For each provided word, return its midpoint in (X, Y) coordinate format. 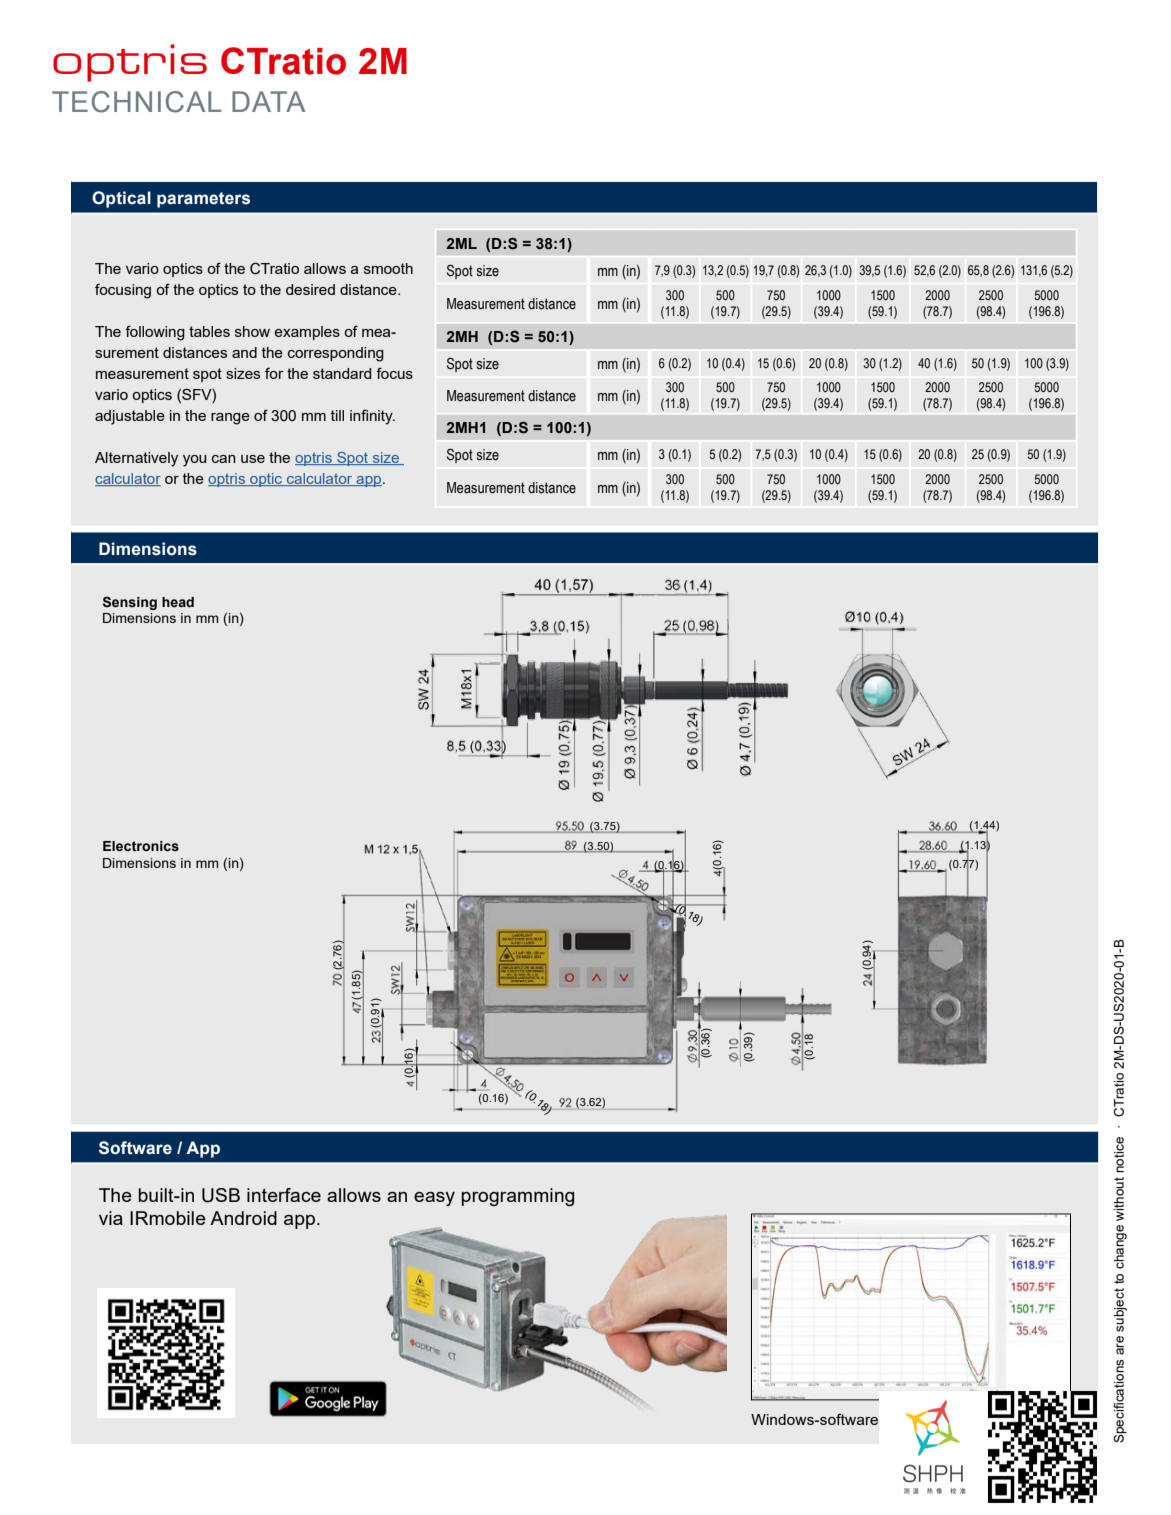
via (111, 1218)
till (337, 415)
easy (434, 1199)
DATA (269, 101)
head (178, 602)
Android (243, 1218)
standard (342, 373)
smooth (388, 268)
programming (518, 1197)
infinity (372, 417)
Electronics (141, 846)
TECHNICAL (136, 102)
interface (284, 1195)
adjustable (130, 417)
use (253, 459)
